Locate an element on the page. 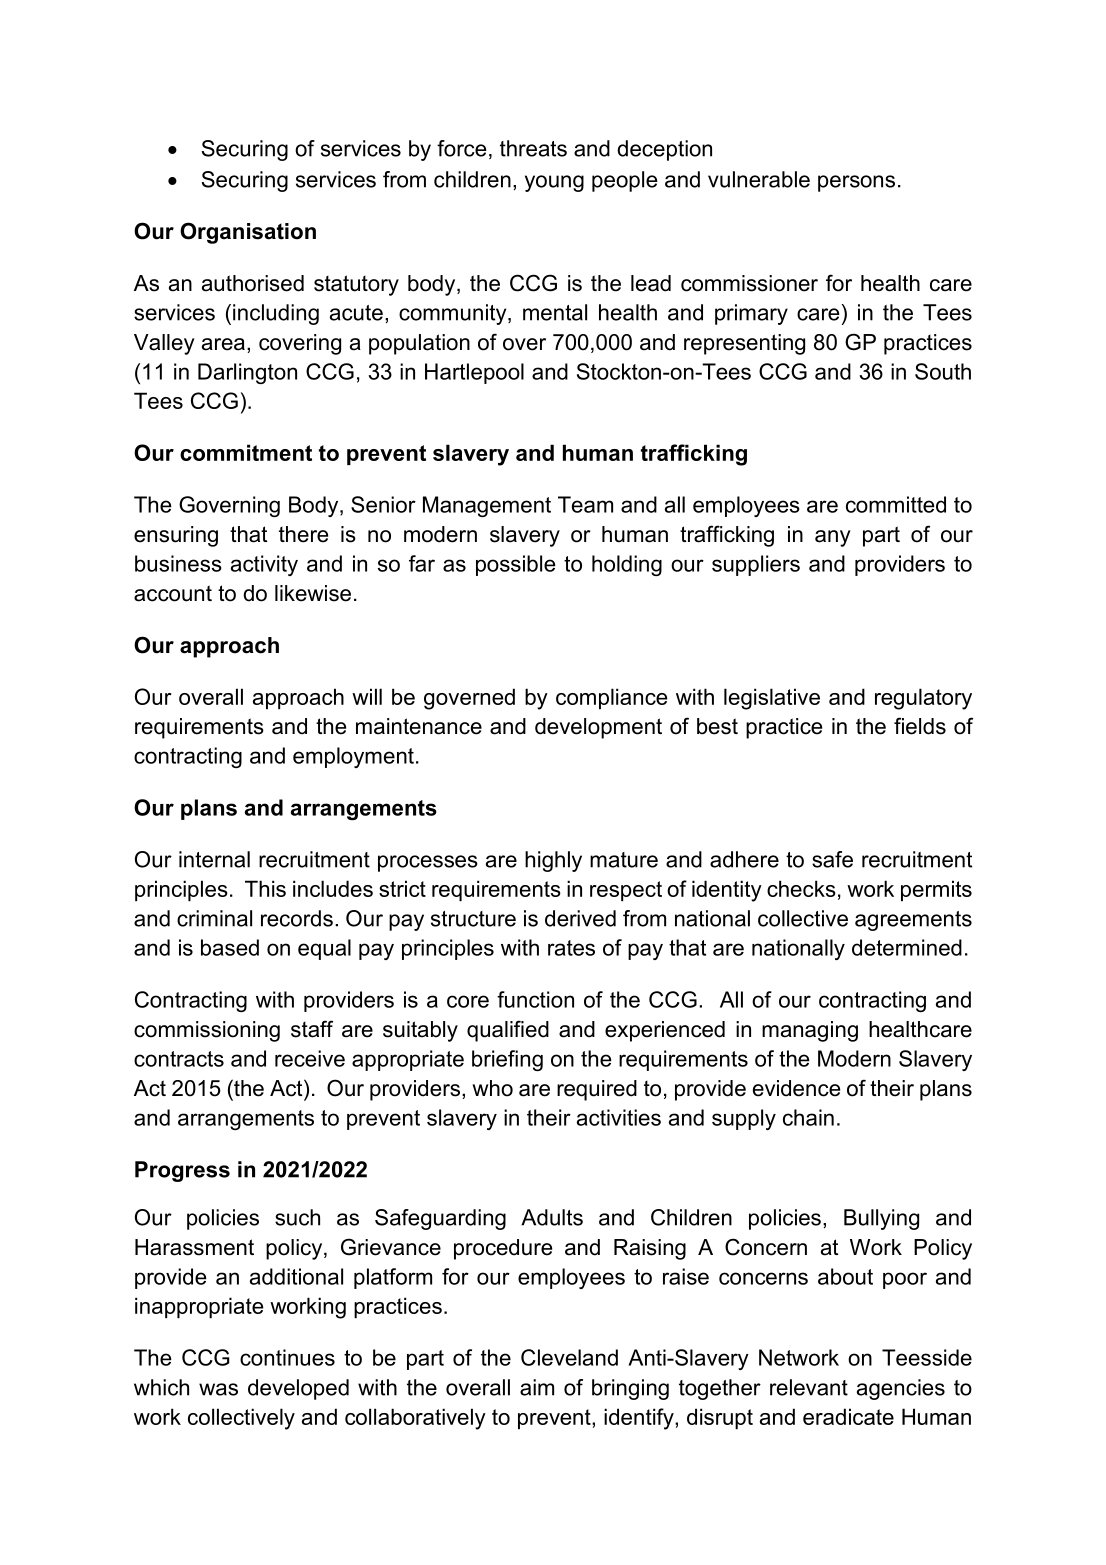  function is located at coordinates (535, 999).
